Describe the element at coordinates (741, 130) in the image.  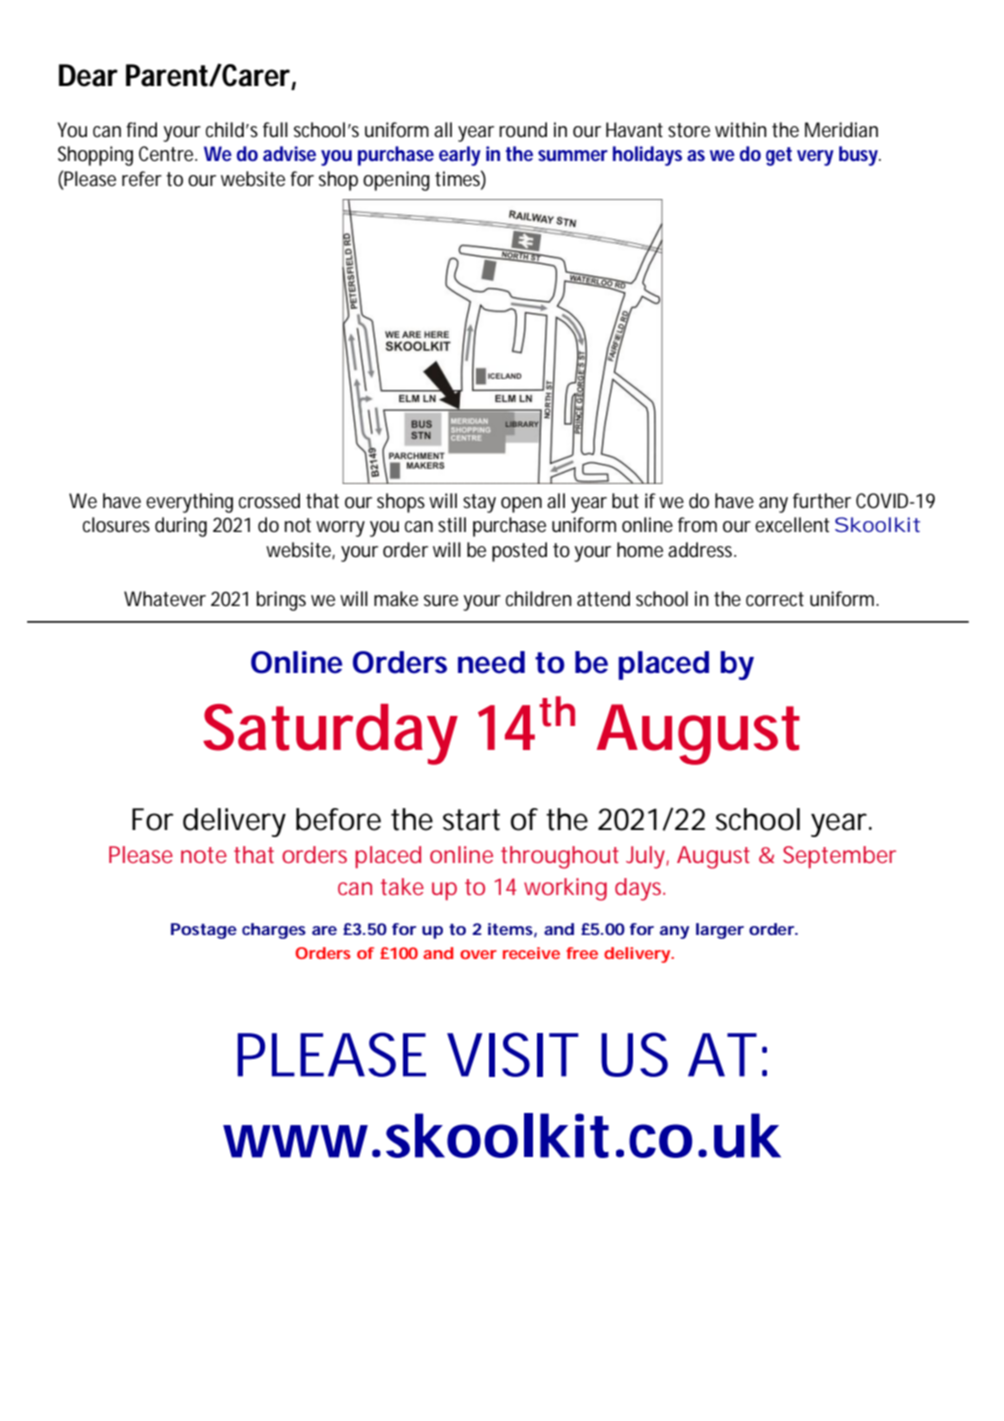
I see `within` at that location.
